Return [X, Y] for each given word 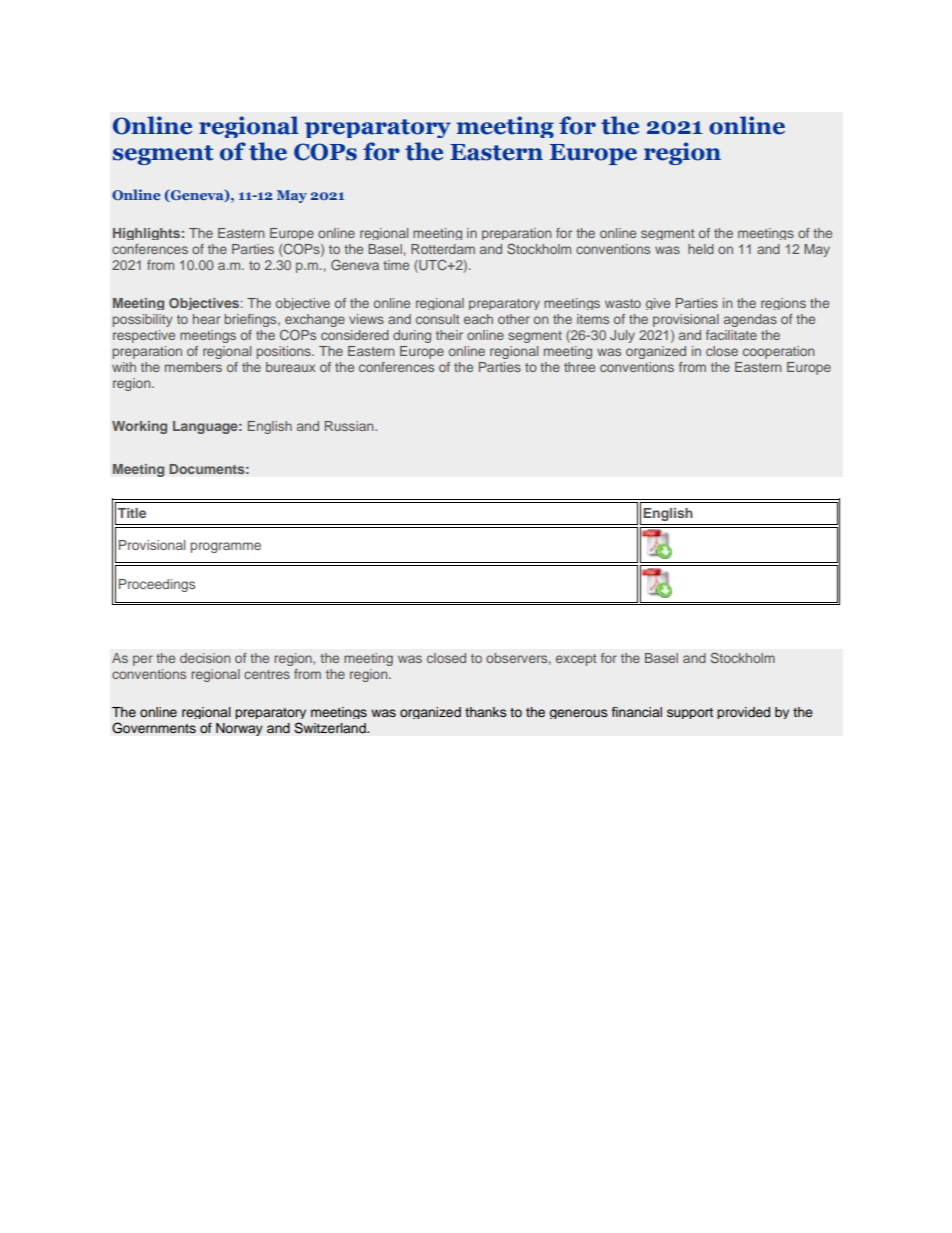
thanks [485, 712]
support [690, 713]
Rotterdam [443, 249]
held [701, 249]
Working [139, 427]
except [576, 660]
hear [206, 319]
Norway [239, 729]
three [579, 367]
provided [743, 713]
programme [226, 547]
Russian [350, 426]
